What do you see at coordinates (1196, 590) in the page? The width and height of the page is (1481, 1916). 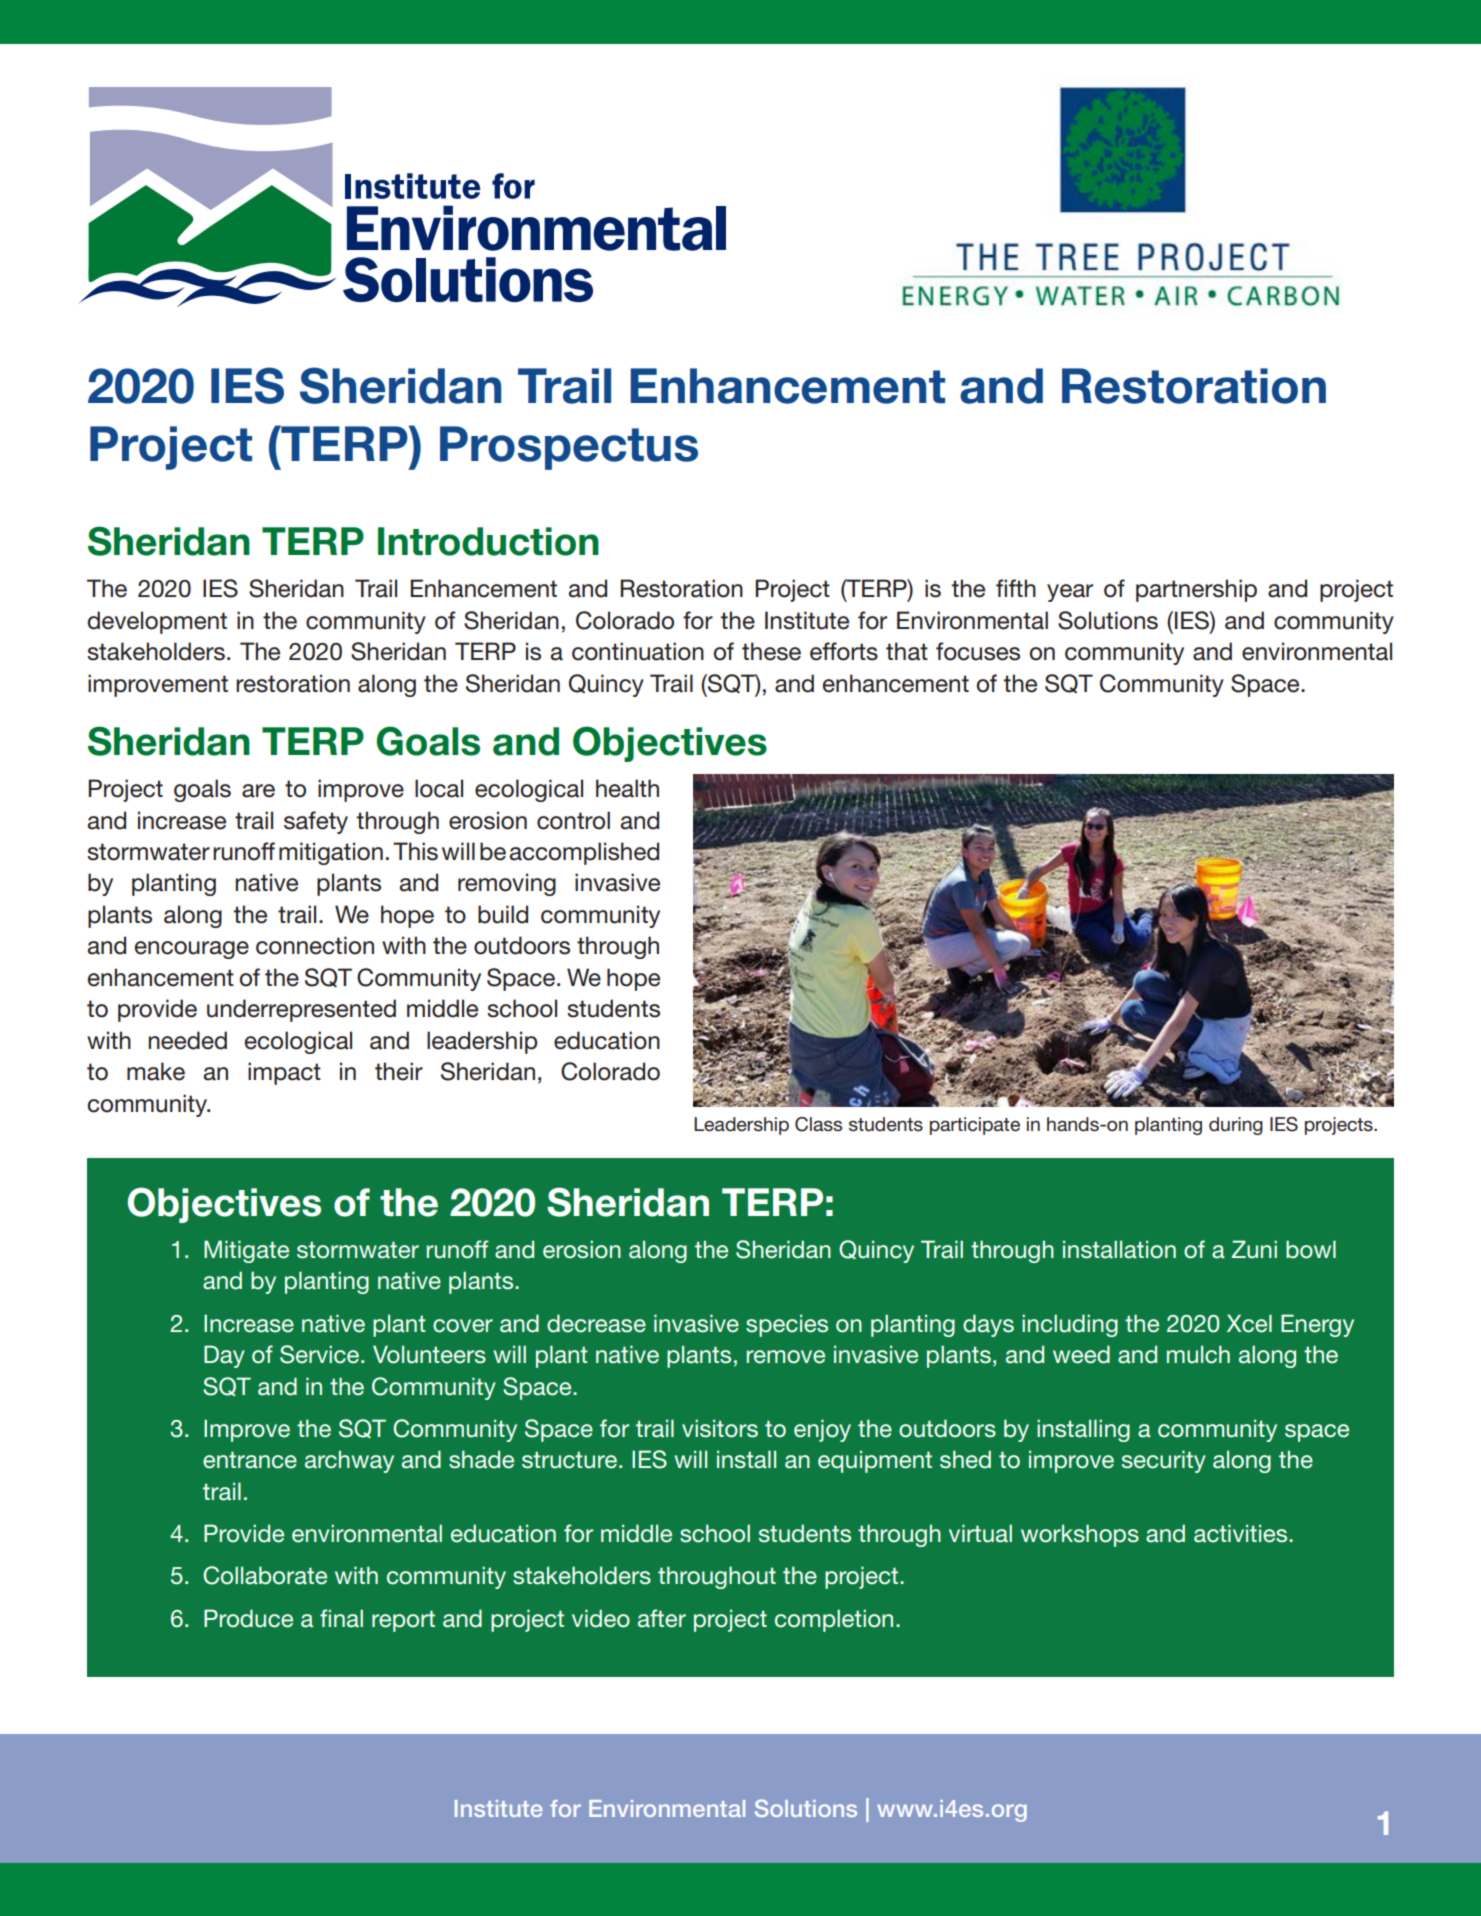 I see `partnership` at bounding box center [1196, 590].
